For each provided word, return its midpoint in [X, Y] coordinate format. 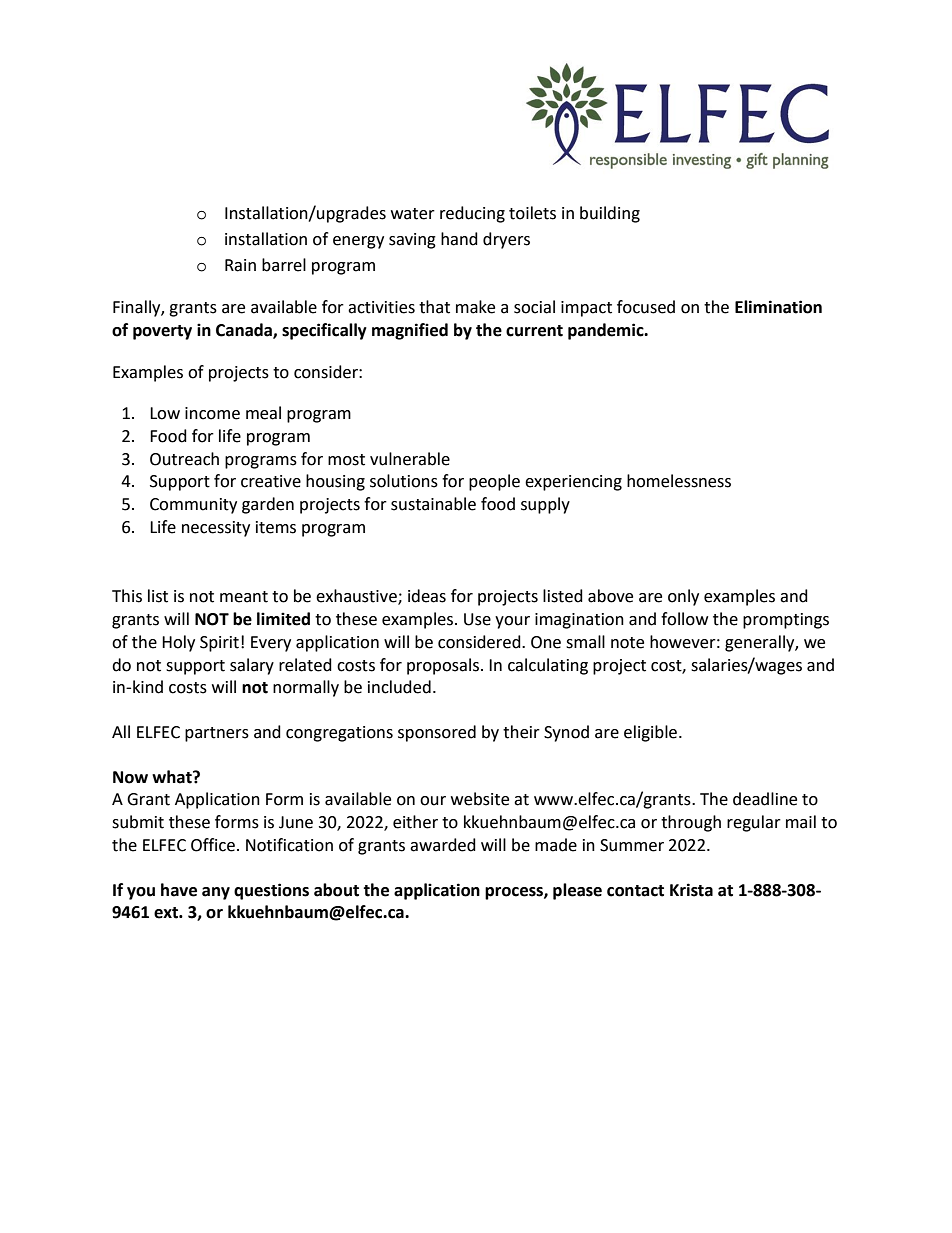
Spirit [219, 644]
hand [459, 239]
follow [684, 619]
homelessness [679, 481]
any [216, 893]
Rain [240, 265]
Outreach [184, 459]
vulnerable [410, 459]
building [610, 214]
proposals [443, 666]
